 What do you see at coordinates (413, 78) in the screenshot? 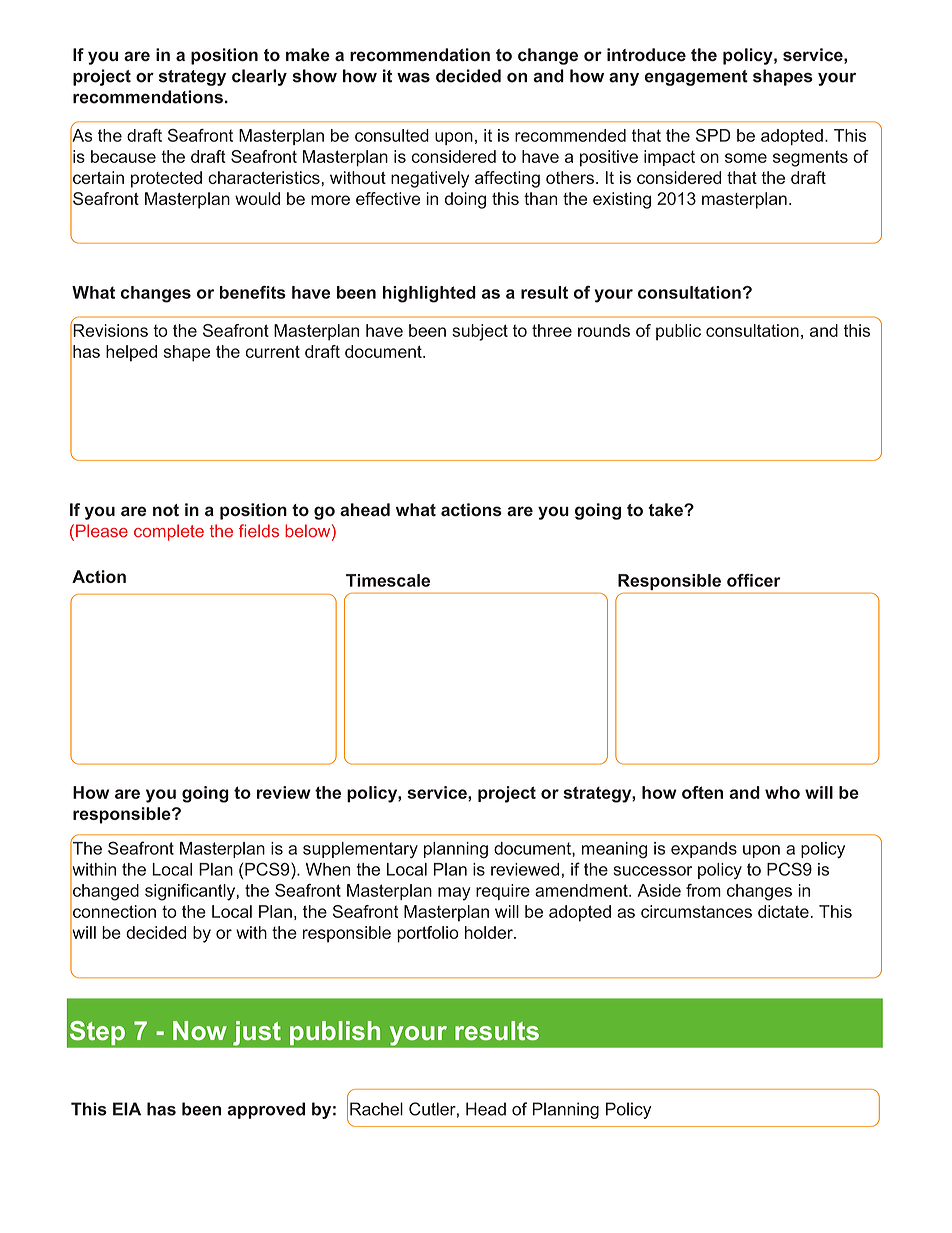
I see `was` at bounding box center [413, 78].
